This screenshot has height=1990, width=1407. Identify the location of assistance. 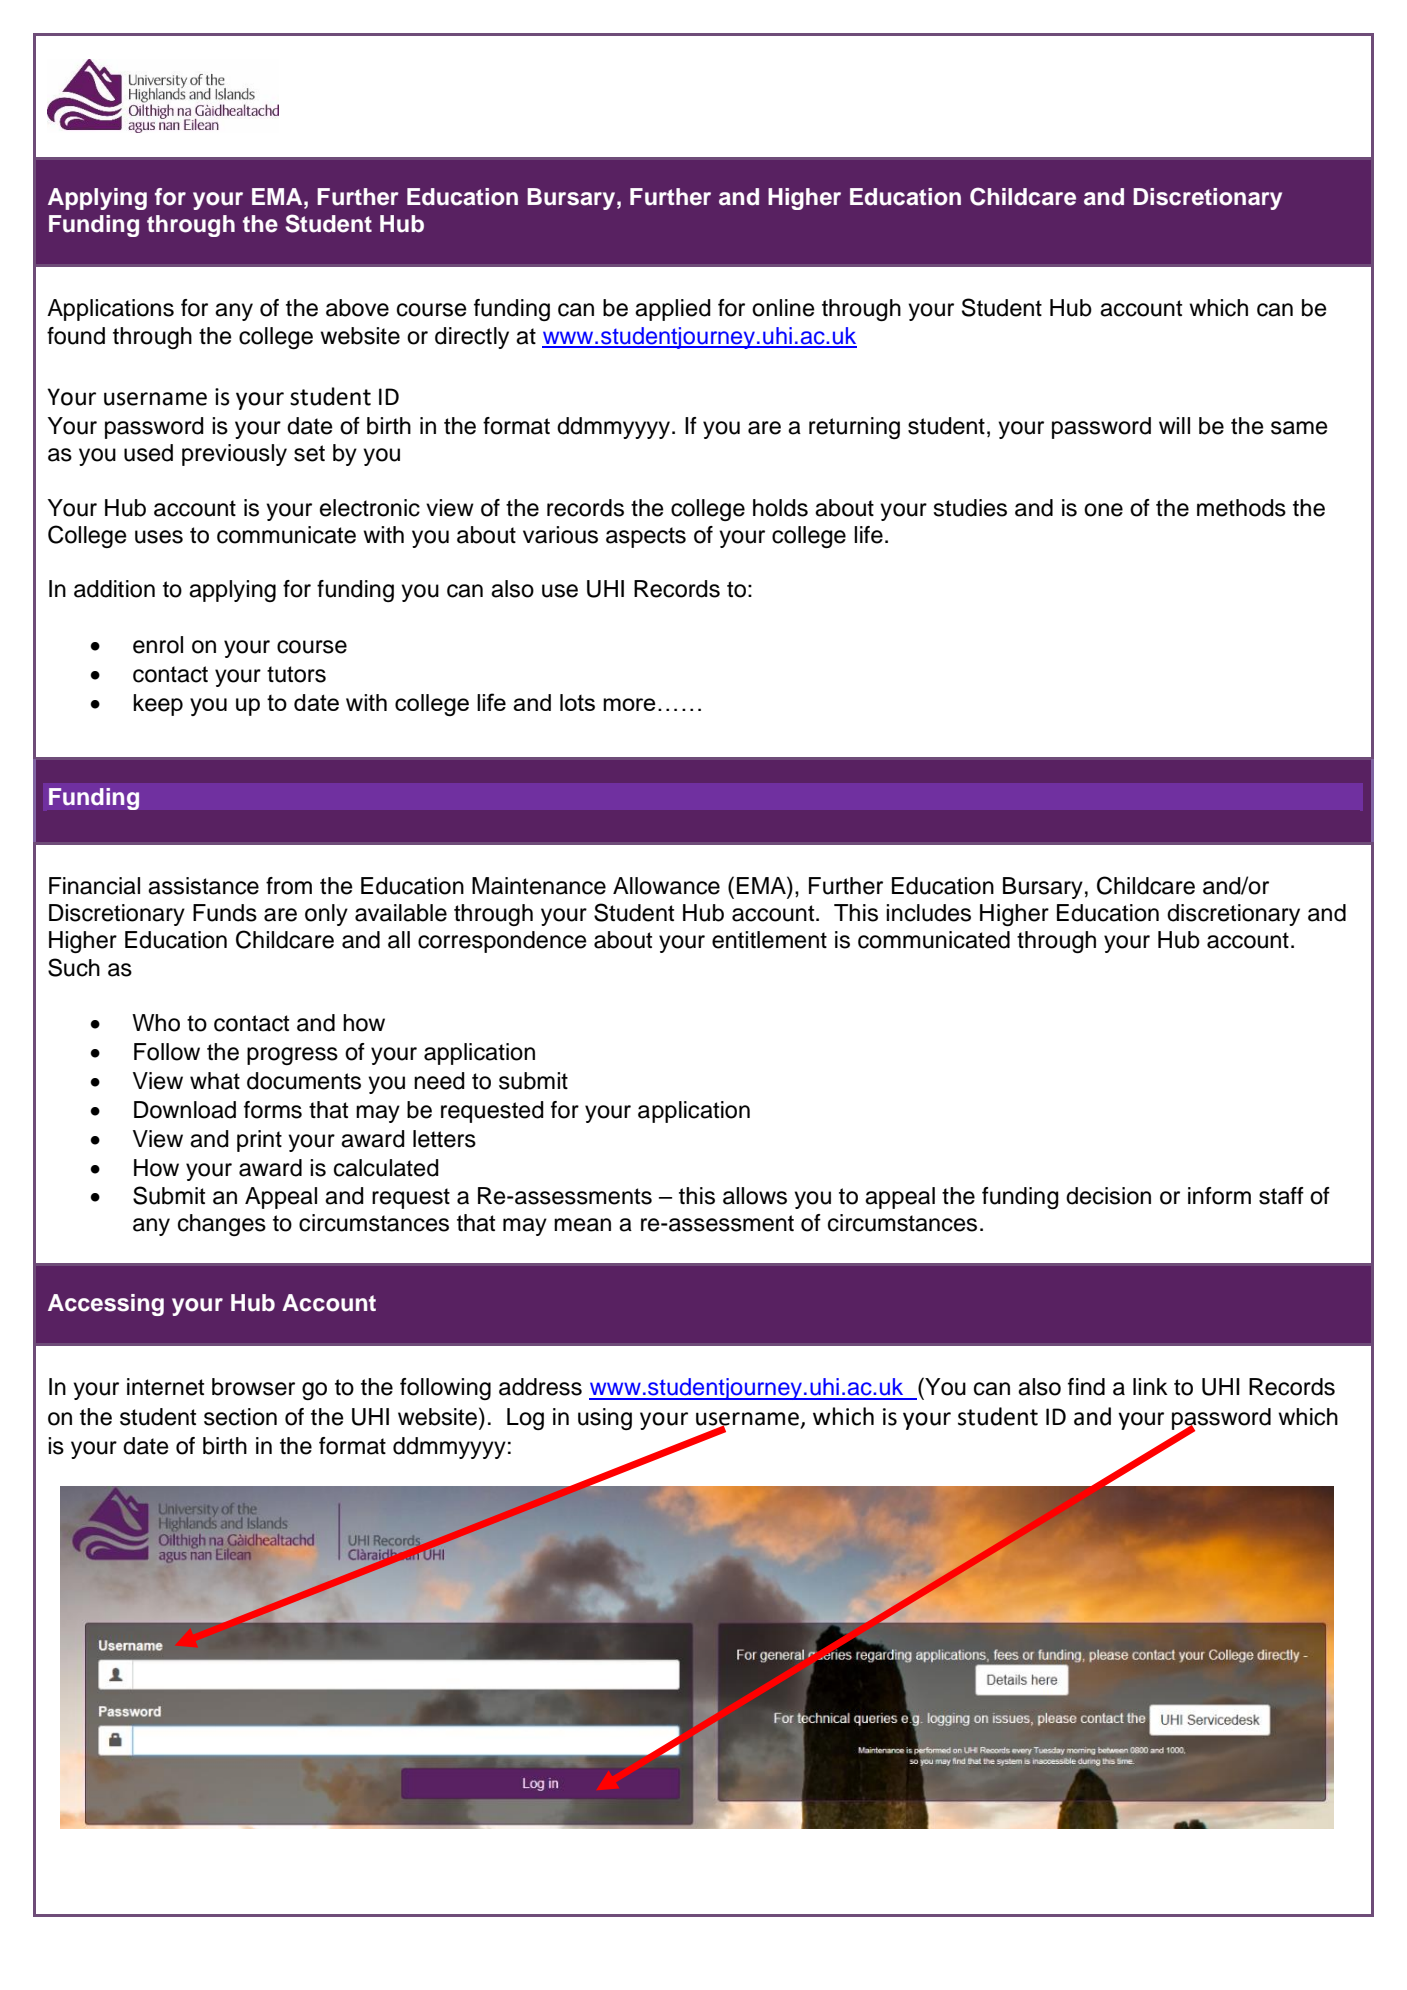
(203, 886).
